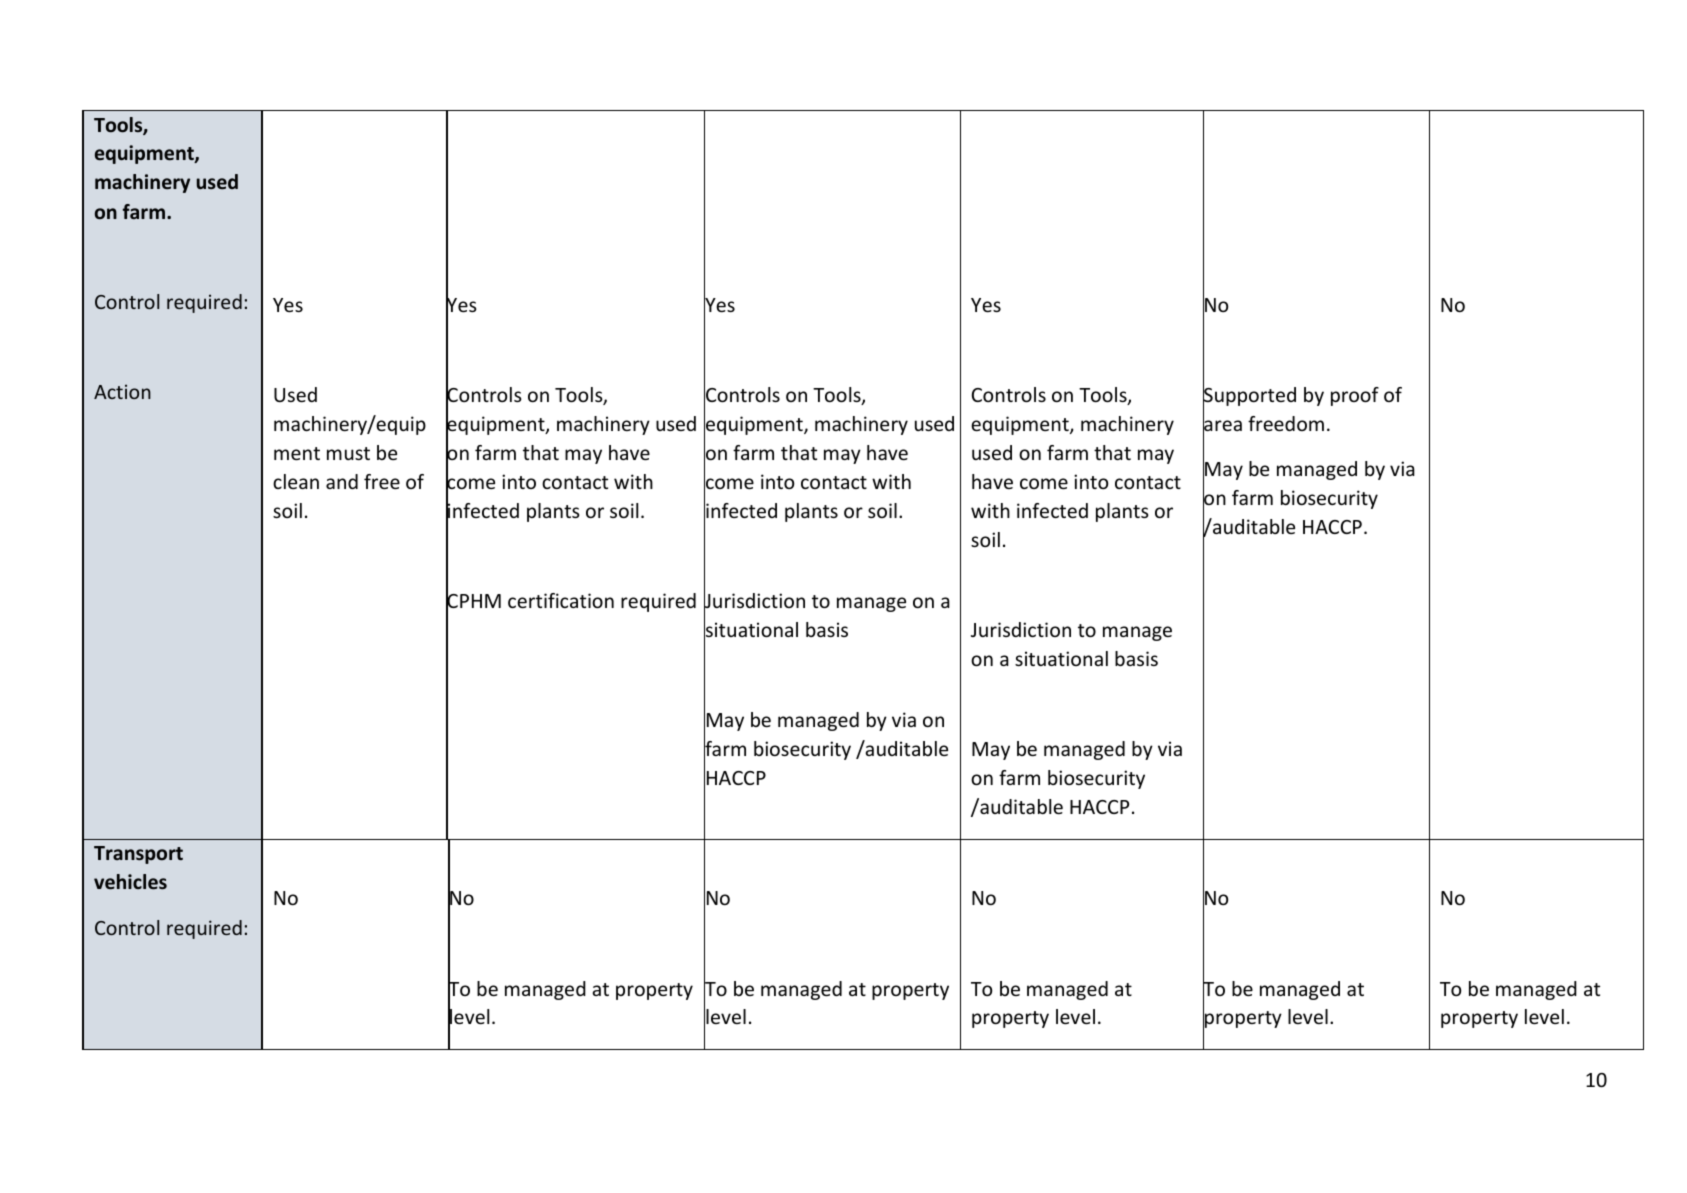 The image size is (1687, 1193). I want to click on Transport, so click(138, 855).
